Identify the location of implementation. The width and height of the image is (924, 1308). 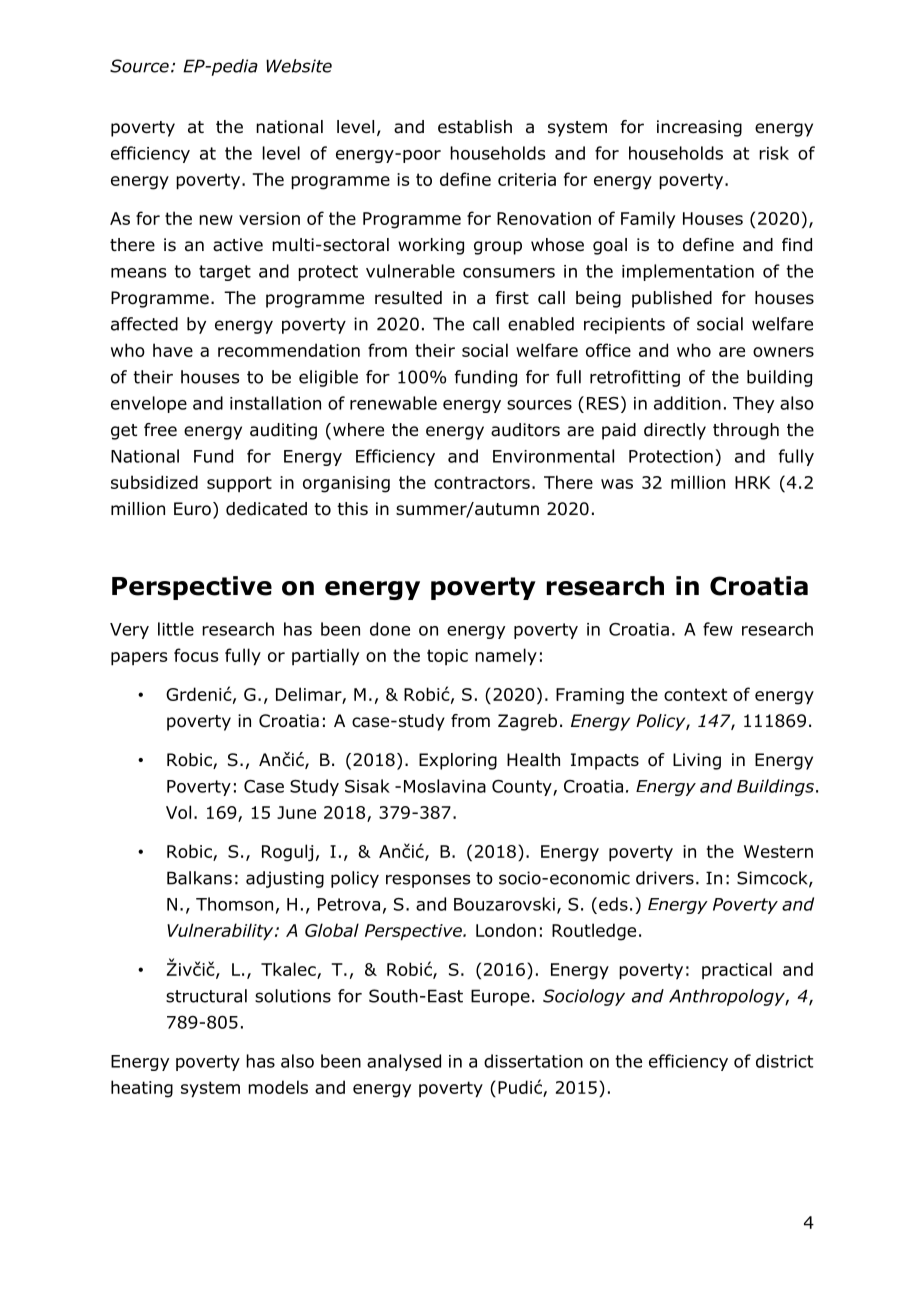
(688, 272).
